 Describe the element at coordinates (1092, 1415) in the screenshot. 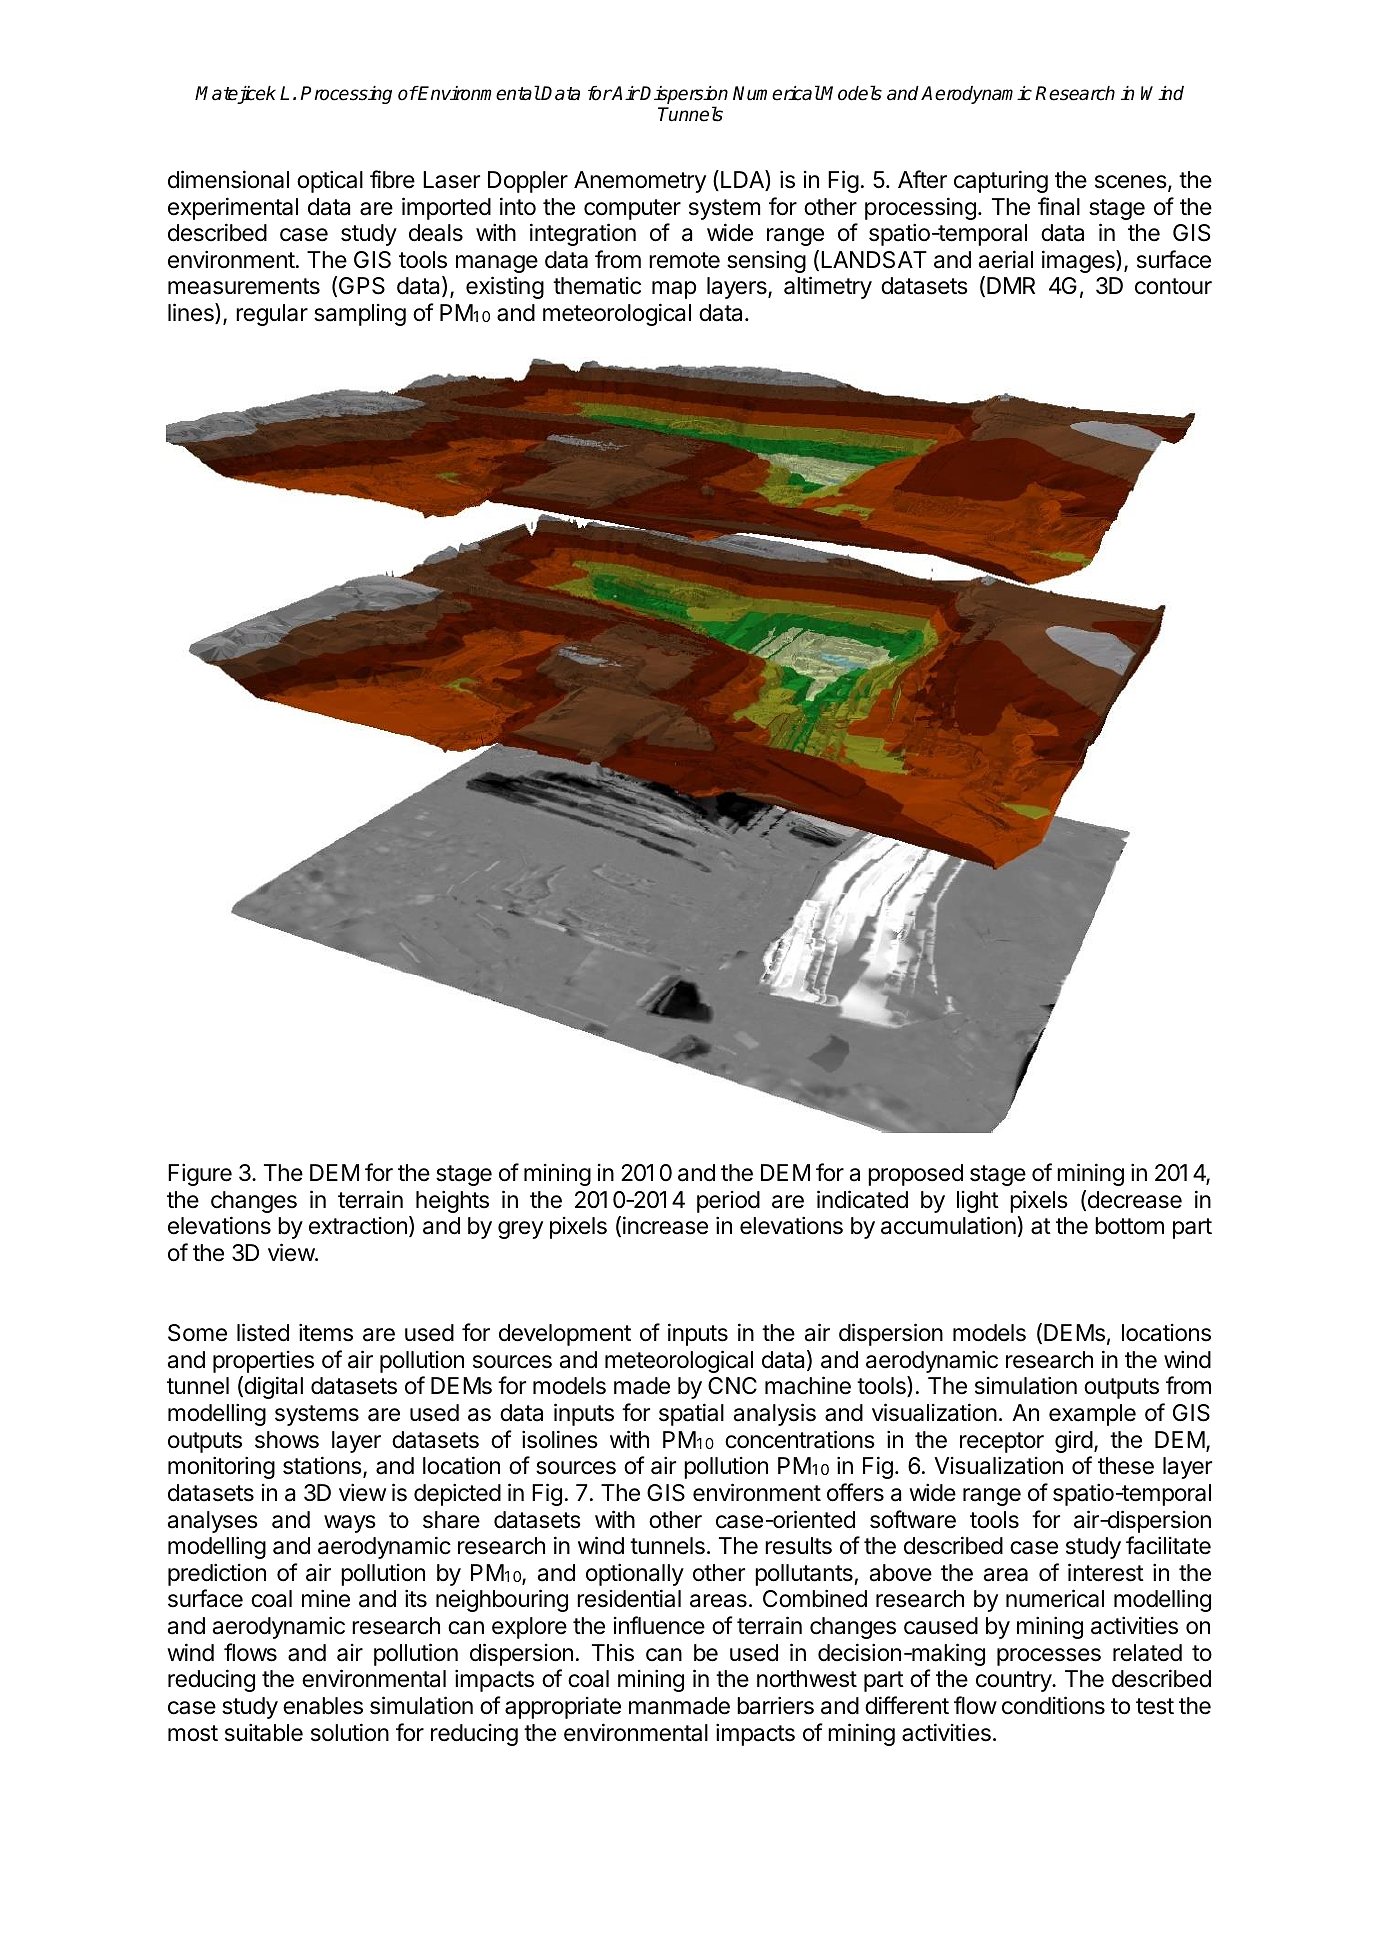

I see `example` at that location.
